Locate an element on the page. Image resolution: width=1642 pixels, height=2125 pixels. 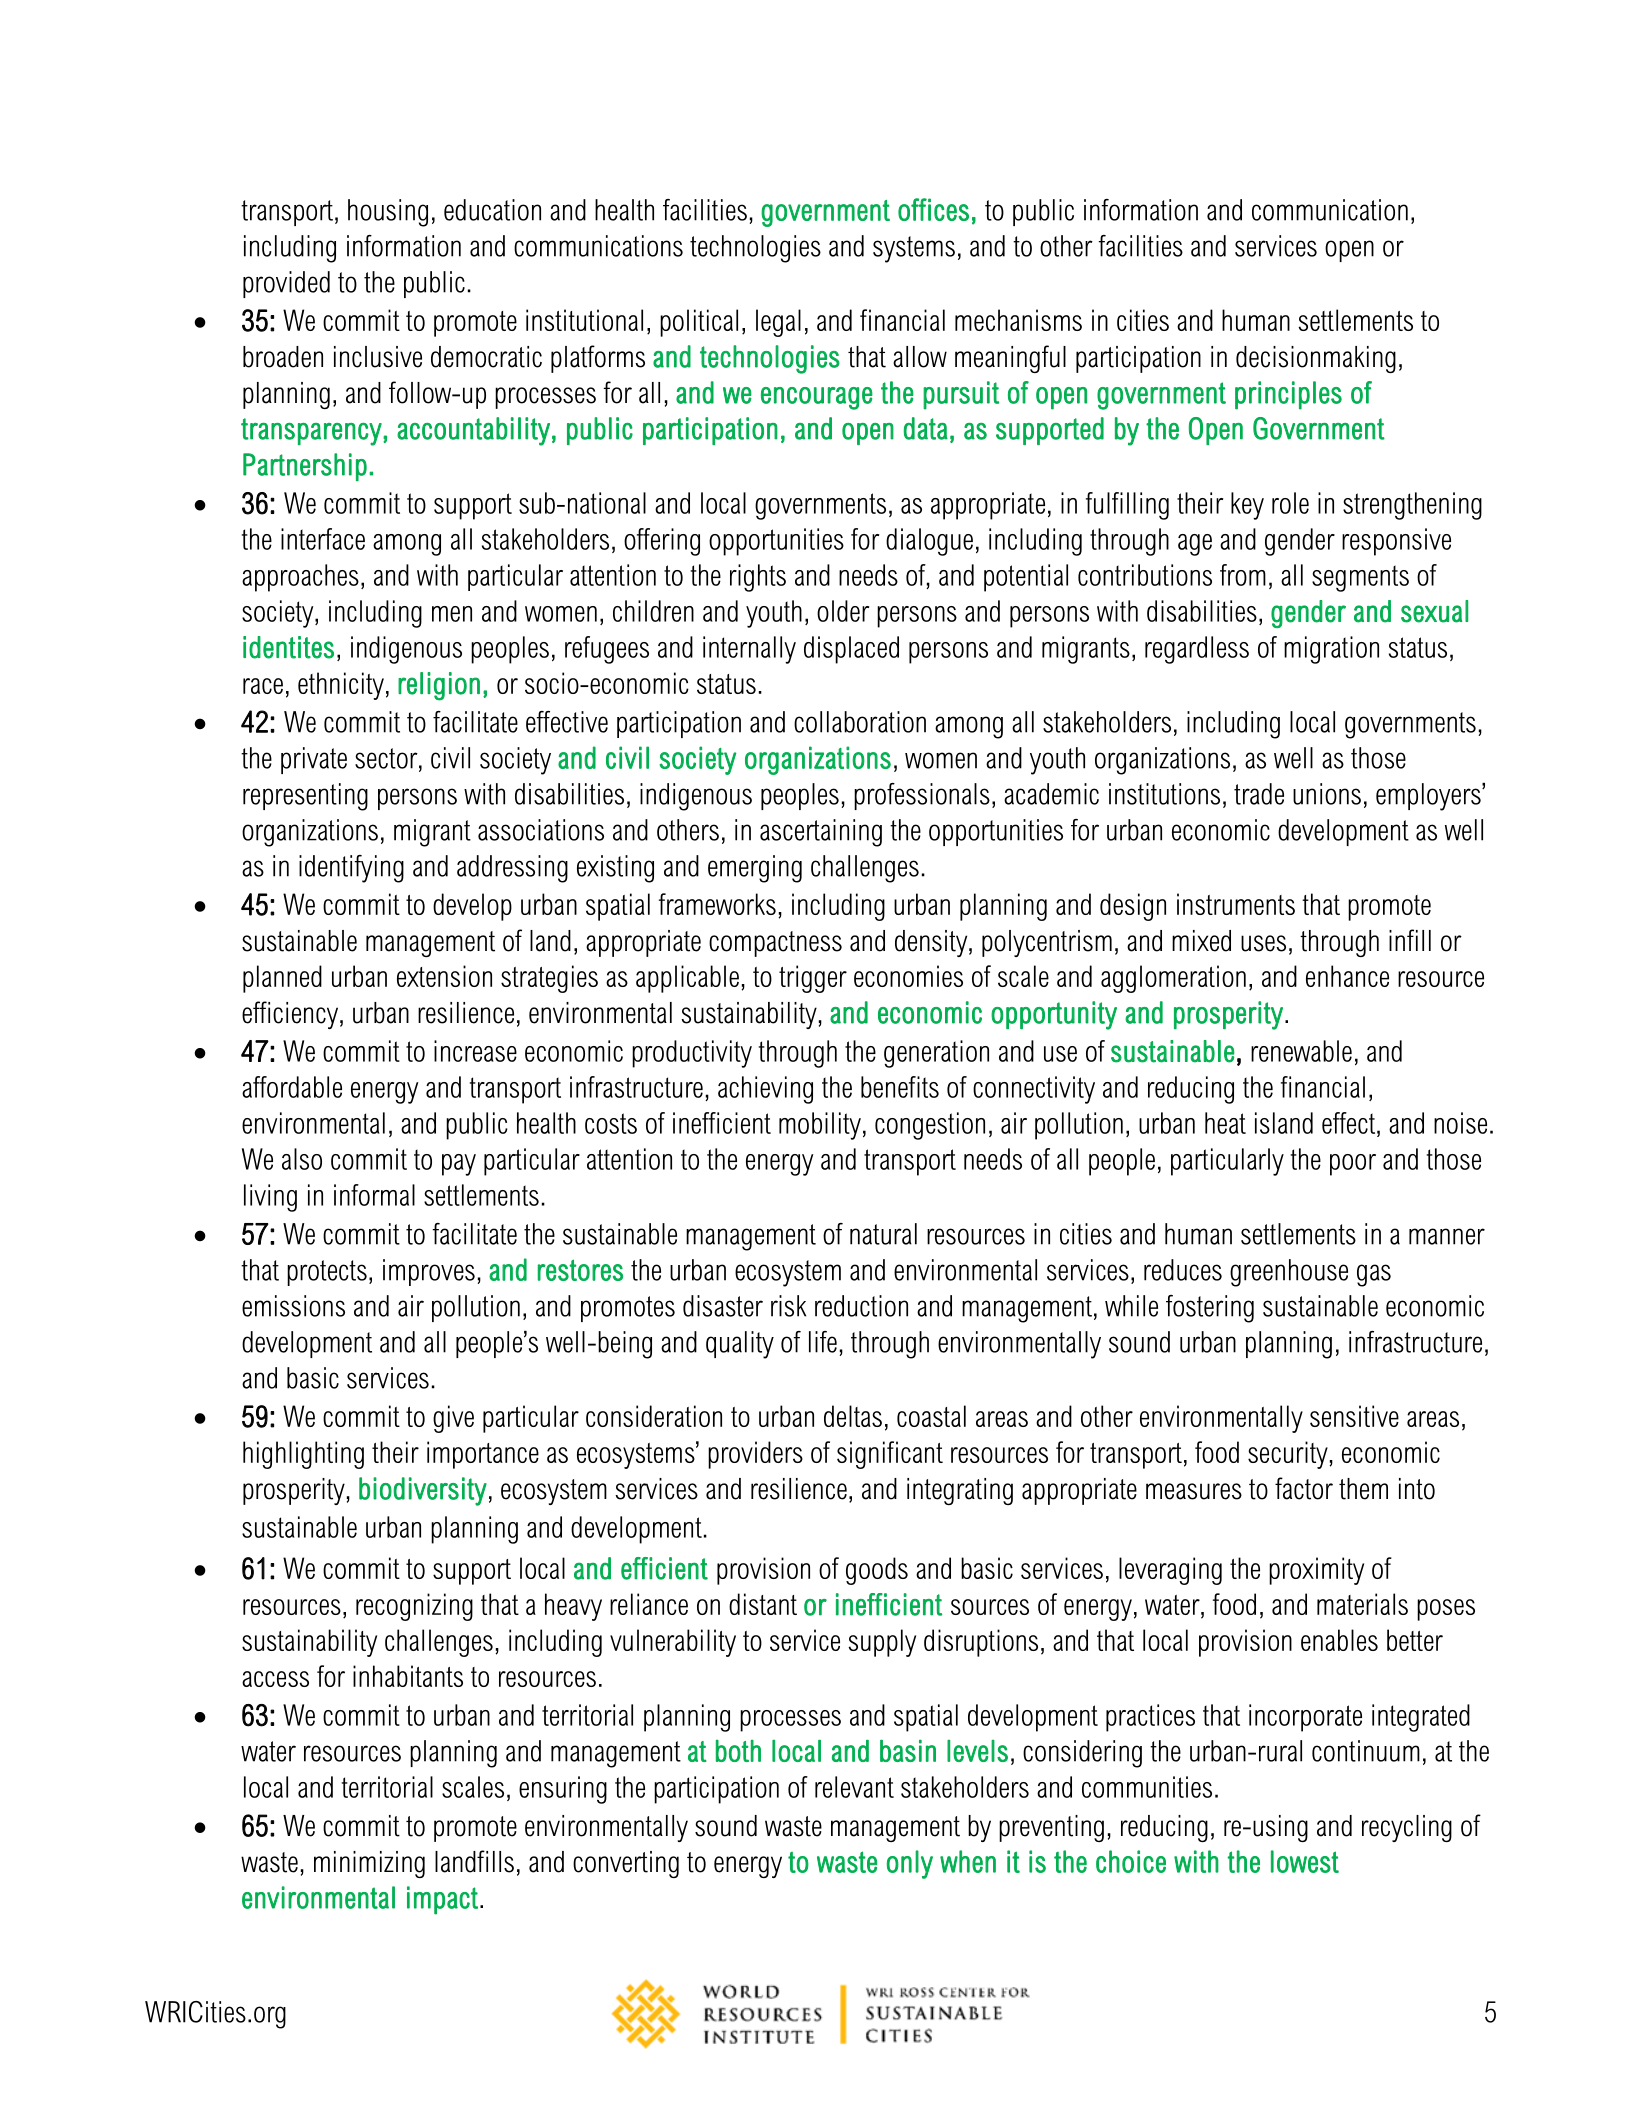
improves is located at coordinates (429, 1272).
